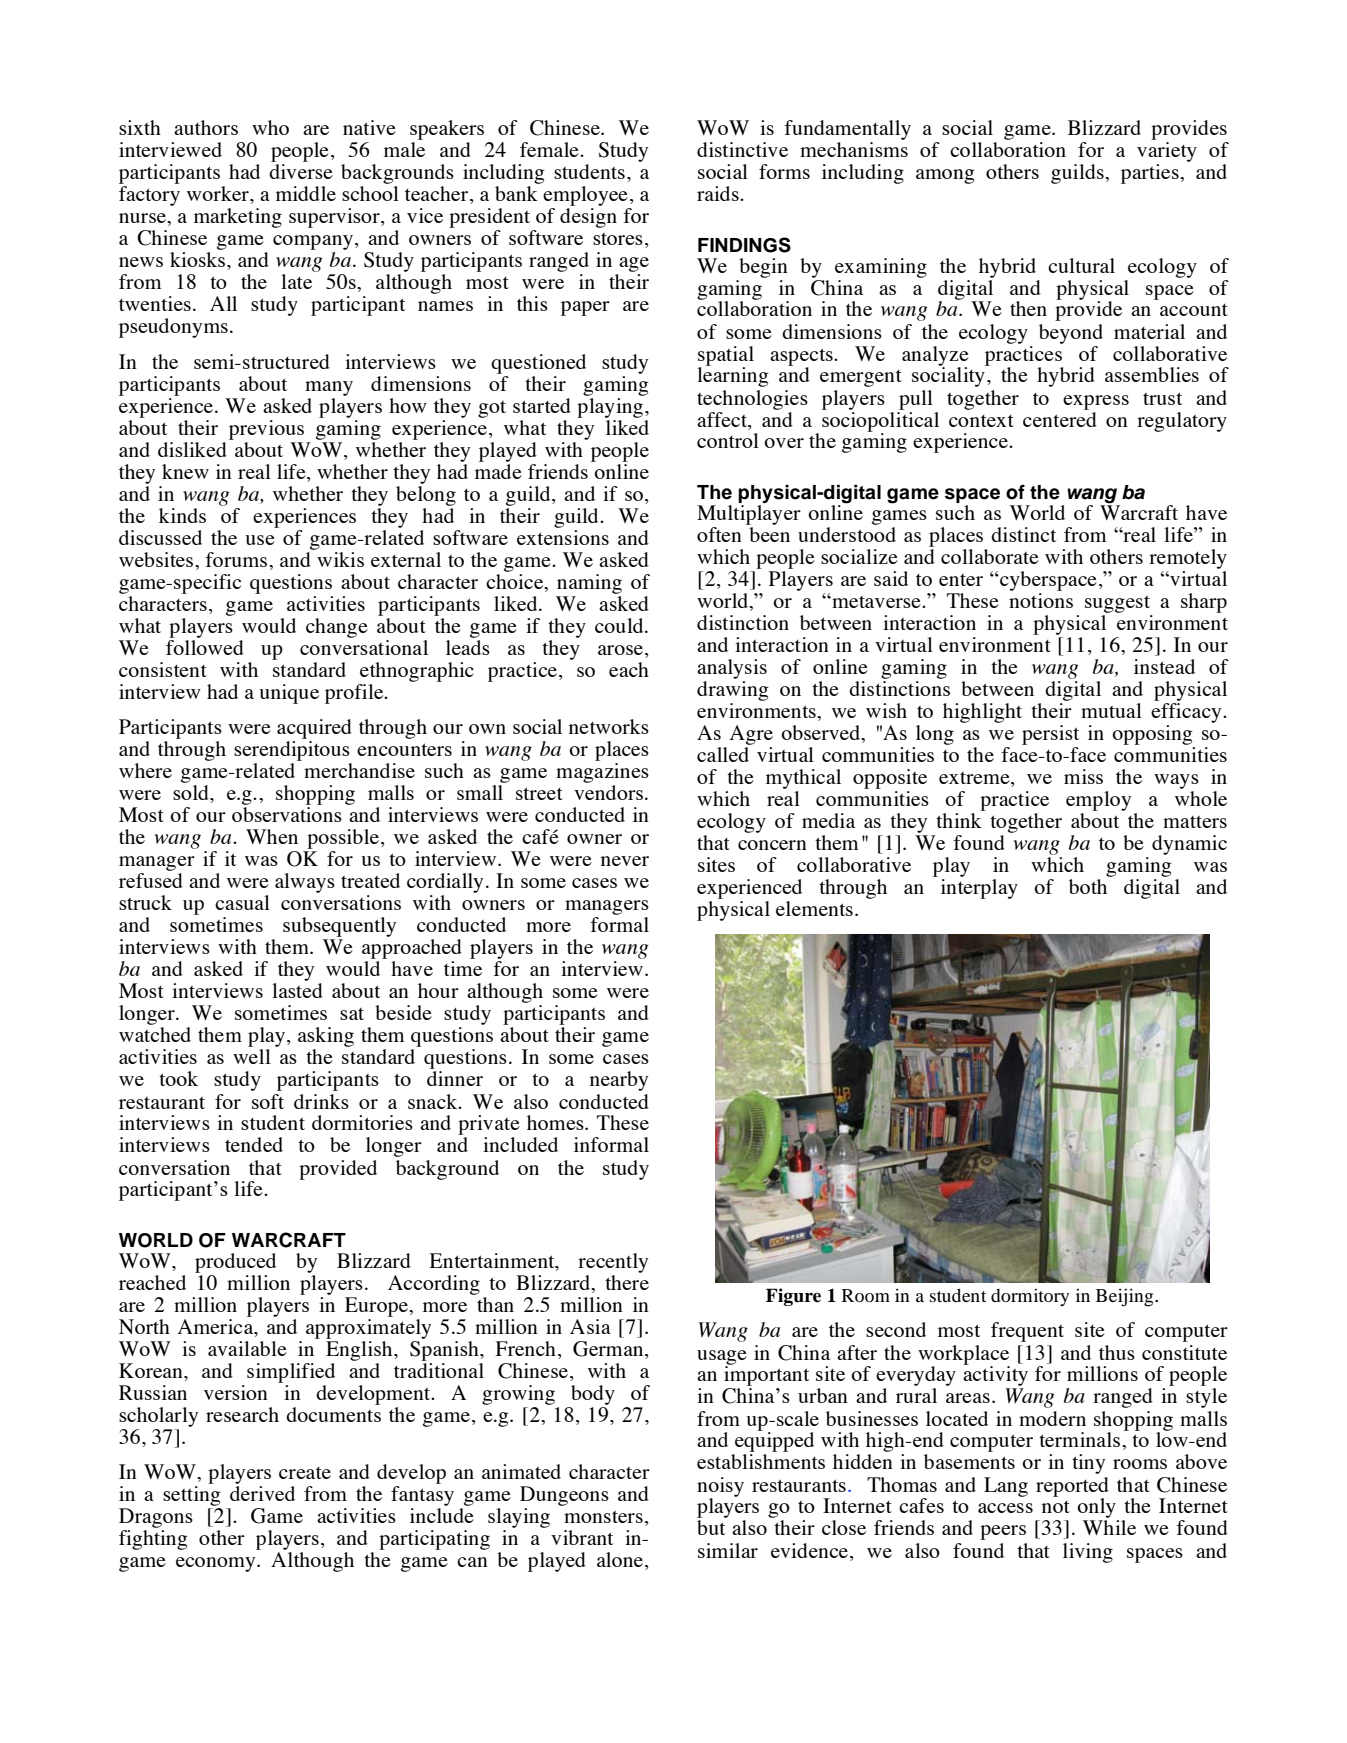 The image size is (1347, 1743). What do you see at coordinates (1151, 174) in the document?
I see `parties` at bounding box center [1151, 174].
